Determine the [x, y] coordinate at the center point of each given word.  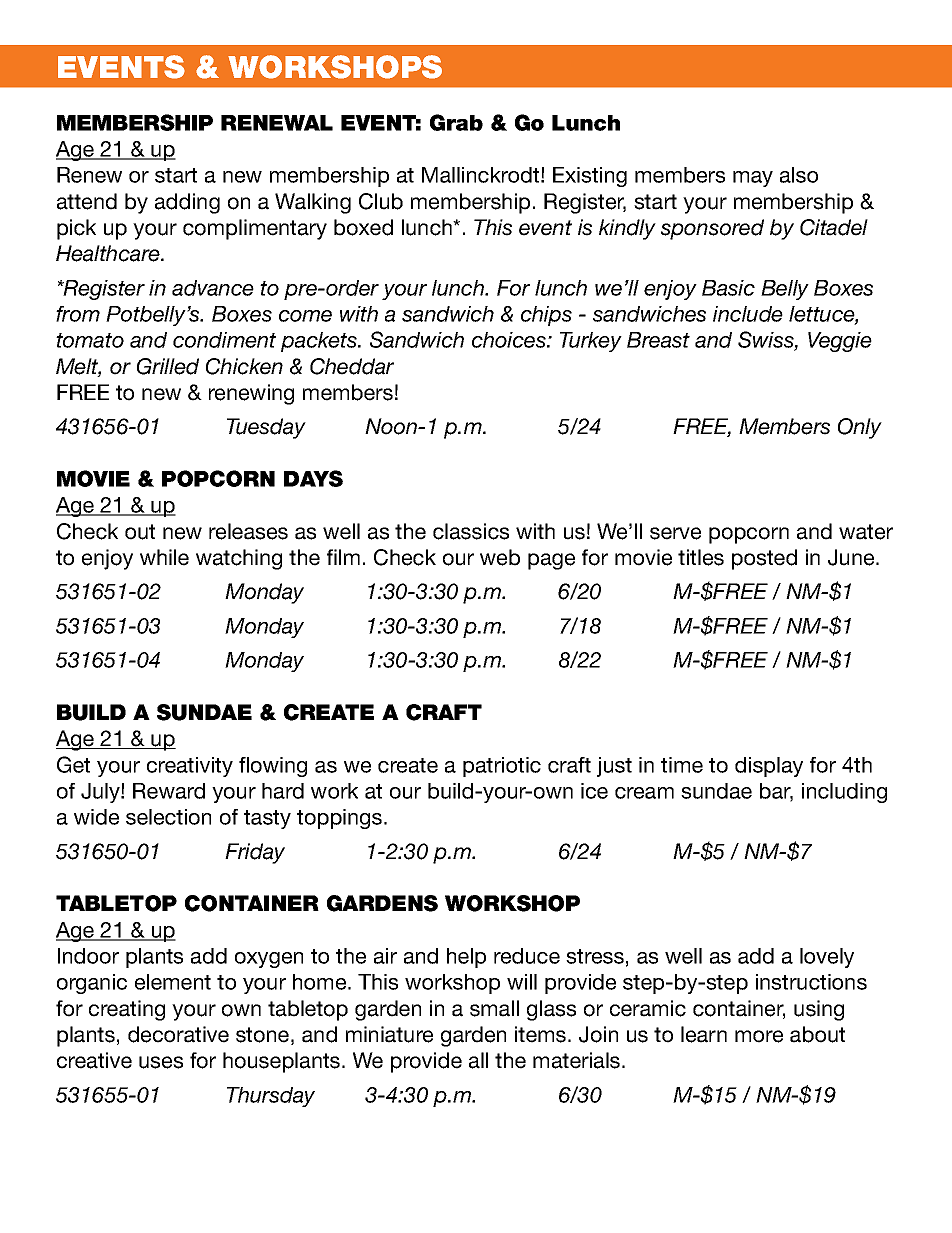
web [500, 557]
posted [764, 559]
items [542, 1034]
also [799, 175]
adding [187, 203]
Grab [456, 122]
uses [161, 1062]
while [164, 557]
